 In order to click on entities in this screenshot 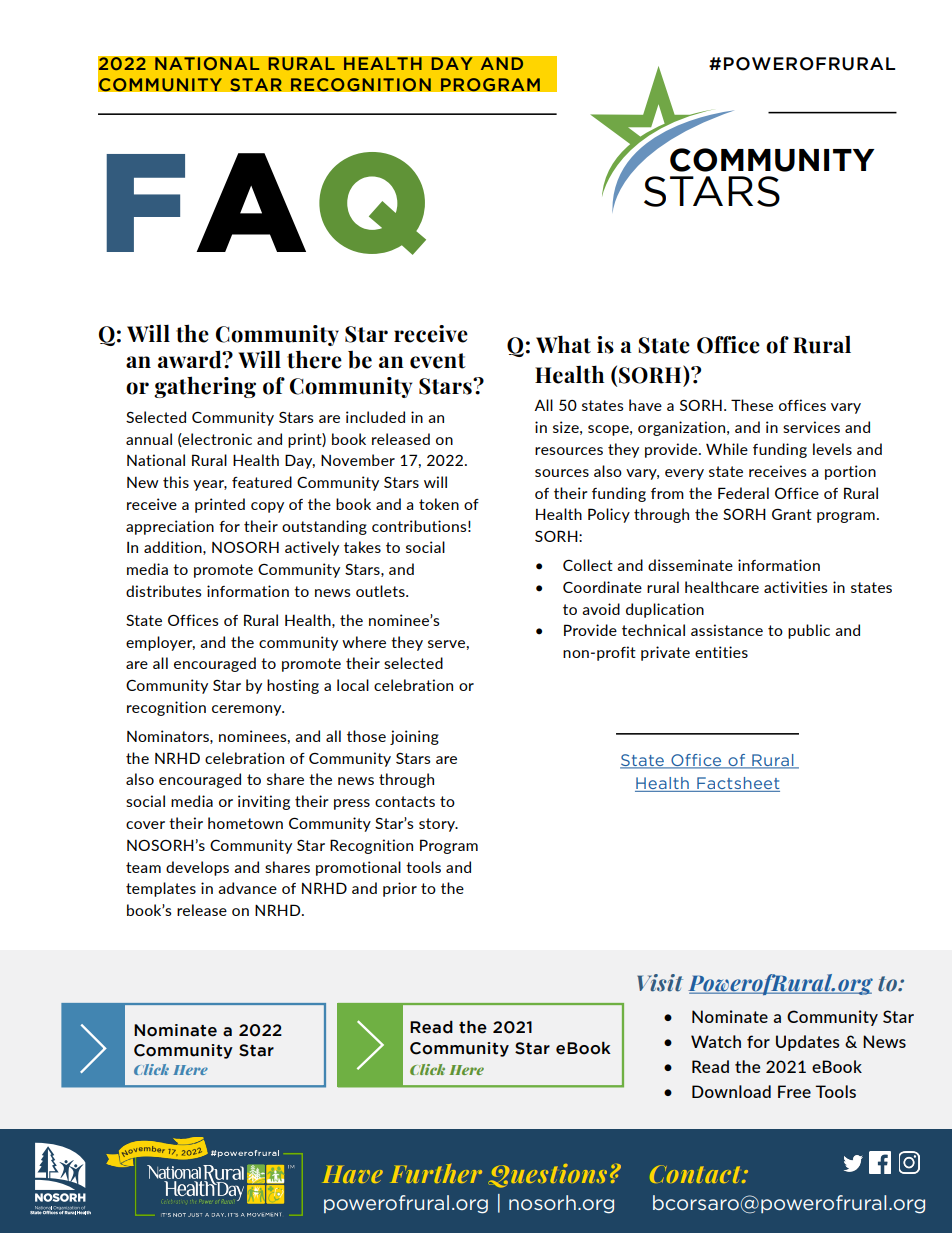, I will do `click(721, 652)`.
